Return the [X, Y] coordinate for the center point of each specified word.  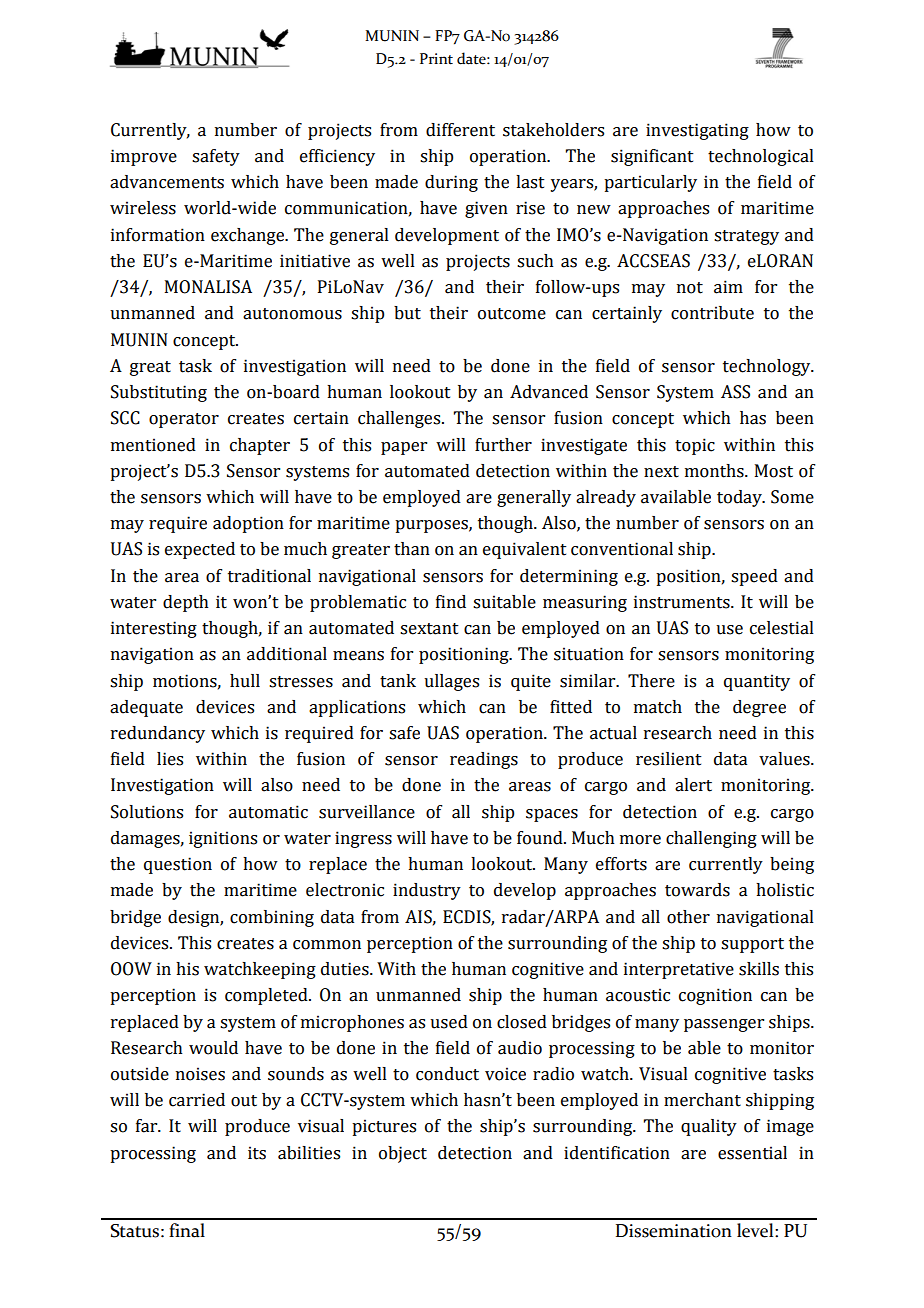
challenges [400, 419]
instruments [683, 602]
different [460, 130]
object [403, 1154]
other [688, 917]
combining [272, 918]
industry [427, 891]
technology [768, 367]
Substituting [159, 393]
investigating [697, 131]
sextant [429, 629]
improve [144, 157]
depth [186, 603]
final [187, 1230]
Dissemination [674, 1231]
